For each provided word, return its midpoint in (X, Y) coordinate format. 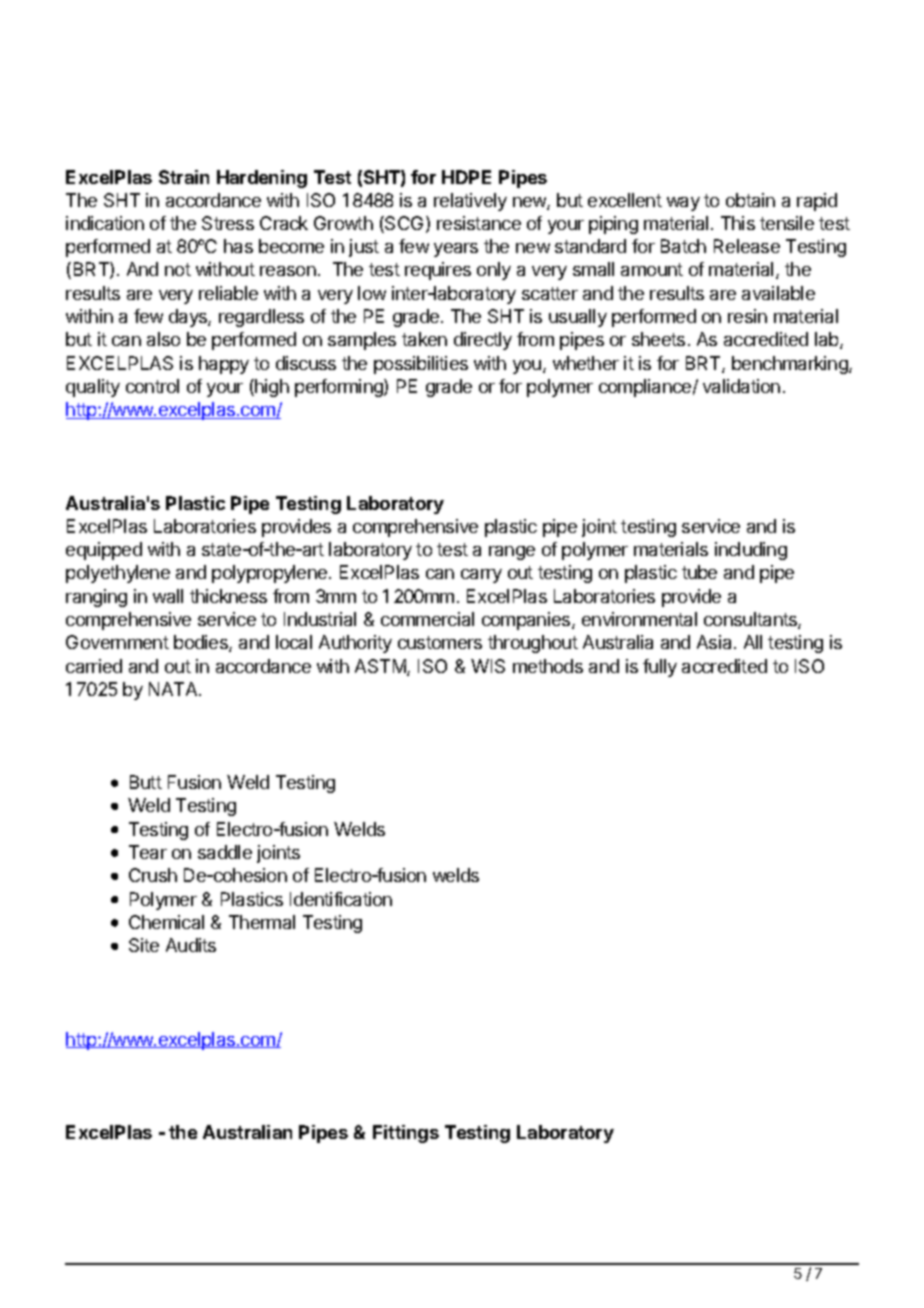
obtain (750, 200)
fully (660, 668)
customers (440, 642)
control (152, 386)
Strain (184, 177)
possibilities (421, 365)
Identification (341, 899)
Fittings (406, 1134)
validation (741, 386)
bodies (202, 643)
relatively (470, 202)
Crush (153, 875)
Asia (716, 642)
